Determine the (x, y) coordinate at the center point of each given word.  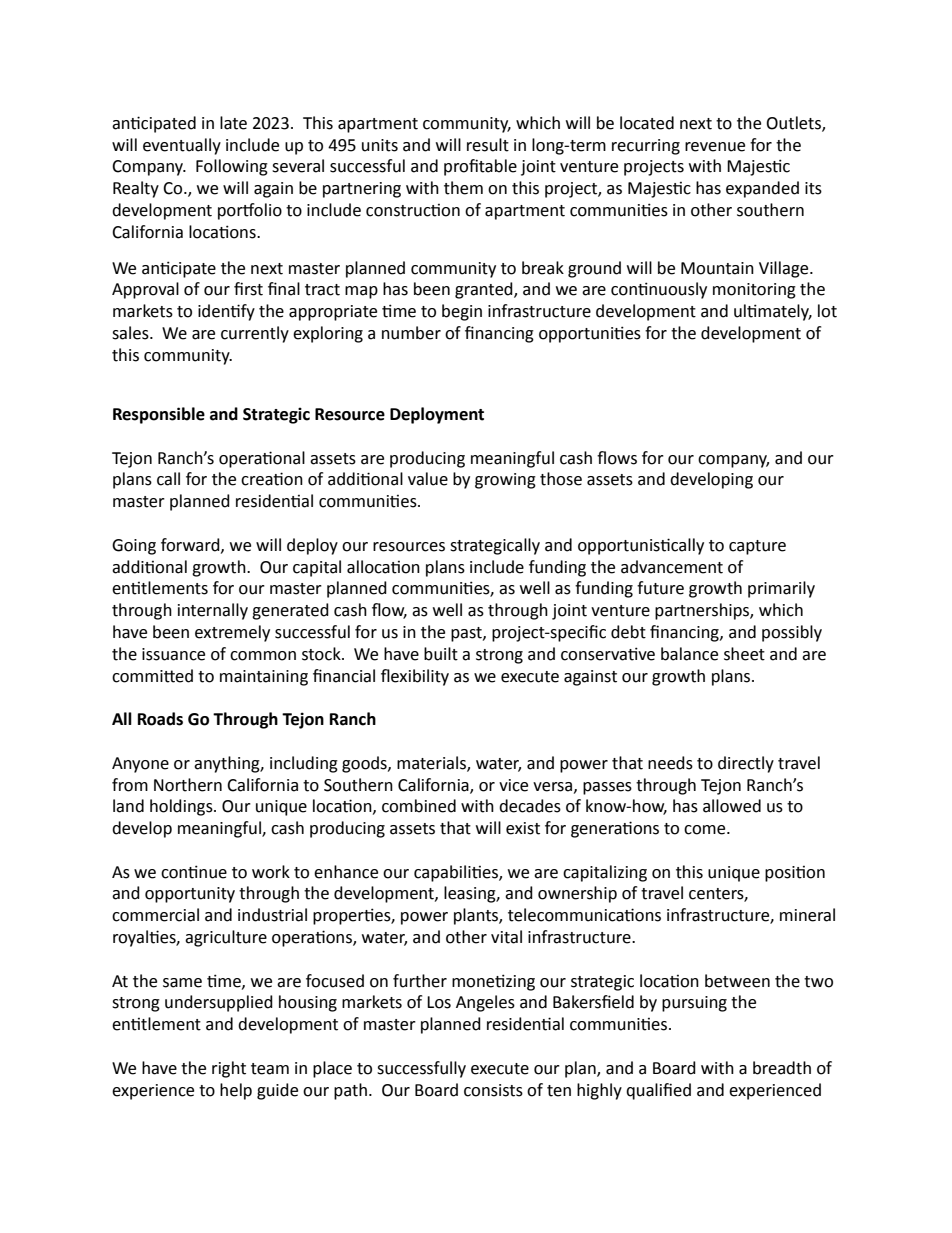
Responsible (159, 415)
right (229, 1069)
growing (505, 481)
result (488, 145)
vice (513, 785)
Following (232, 167)
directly (746, 764)
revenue (715, 147)
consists (493, 1090)
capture (757, 547)
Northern (188, 785)
